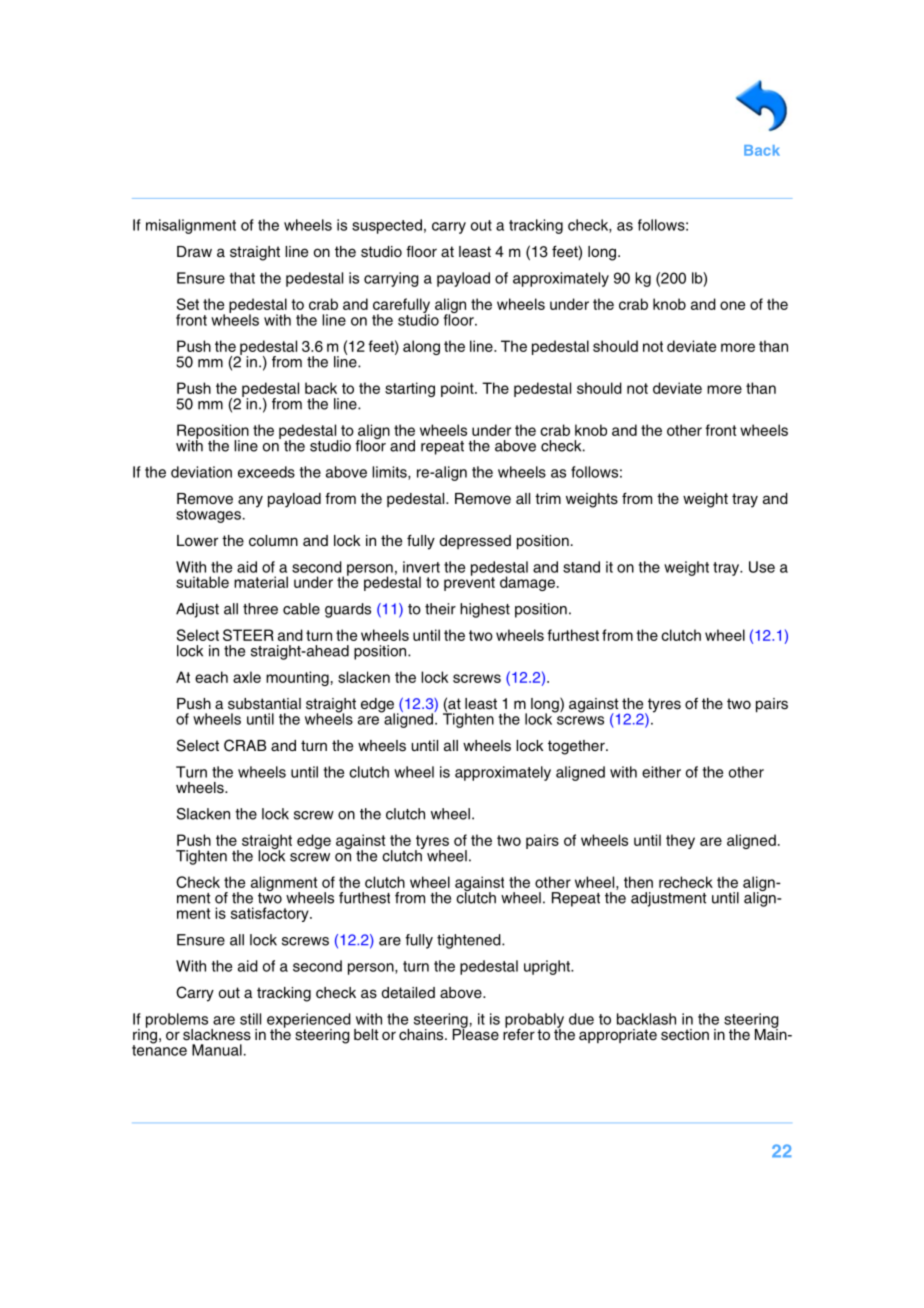  Describe the element at coordinates (685, 1035) in the screenshot. I see `section` at that location.
